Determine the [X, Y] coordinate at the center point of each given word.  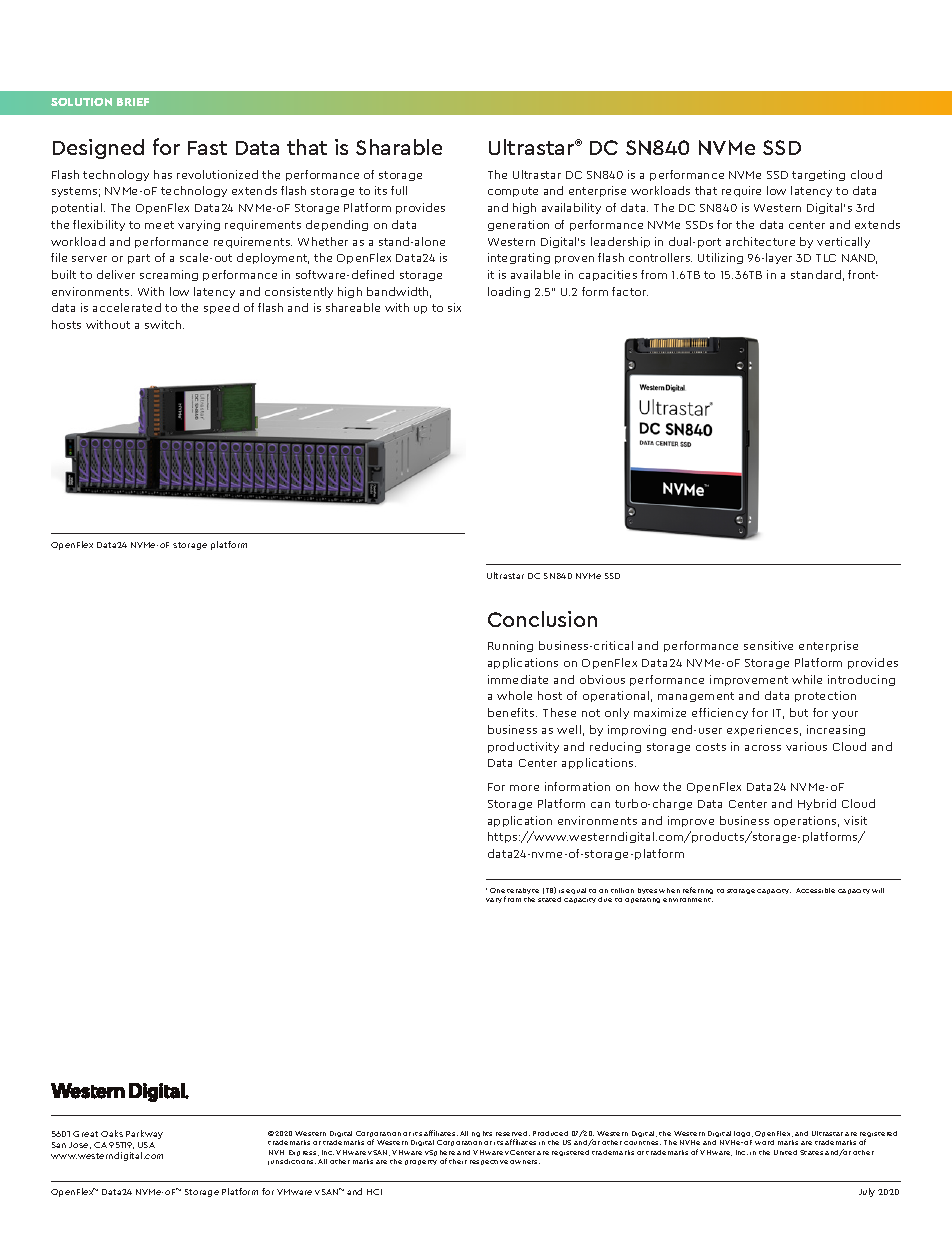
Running [510, 646]
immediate [518, 679]
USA [146, 1145]
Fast [207, 148]
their [458, 1161]
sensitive [768, 645]
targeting [818, 175]
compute [513, 192]
